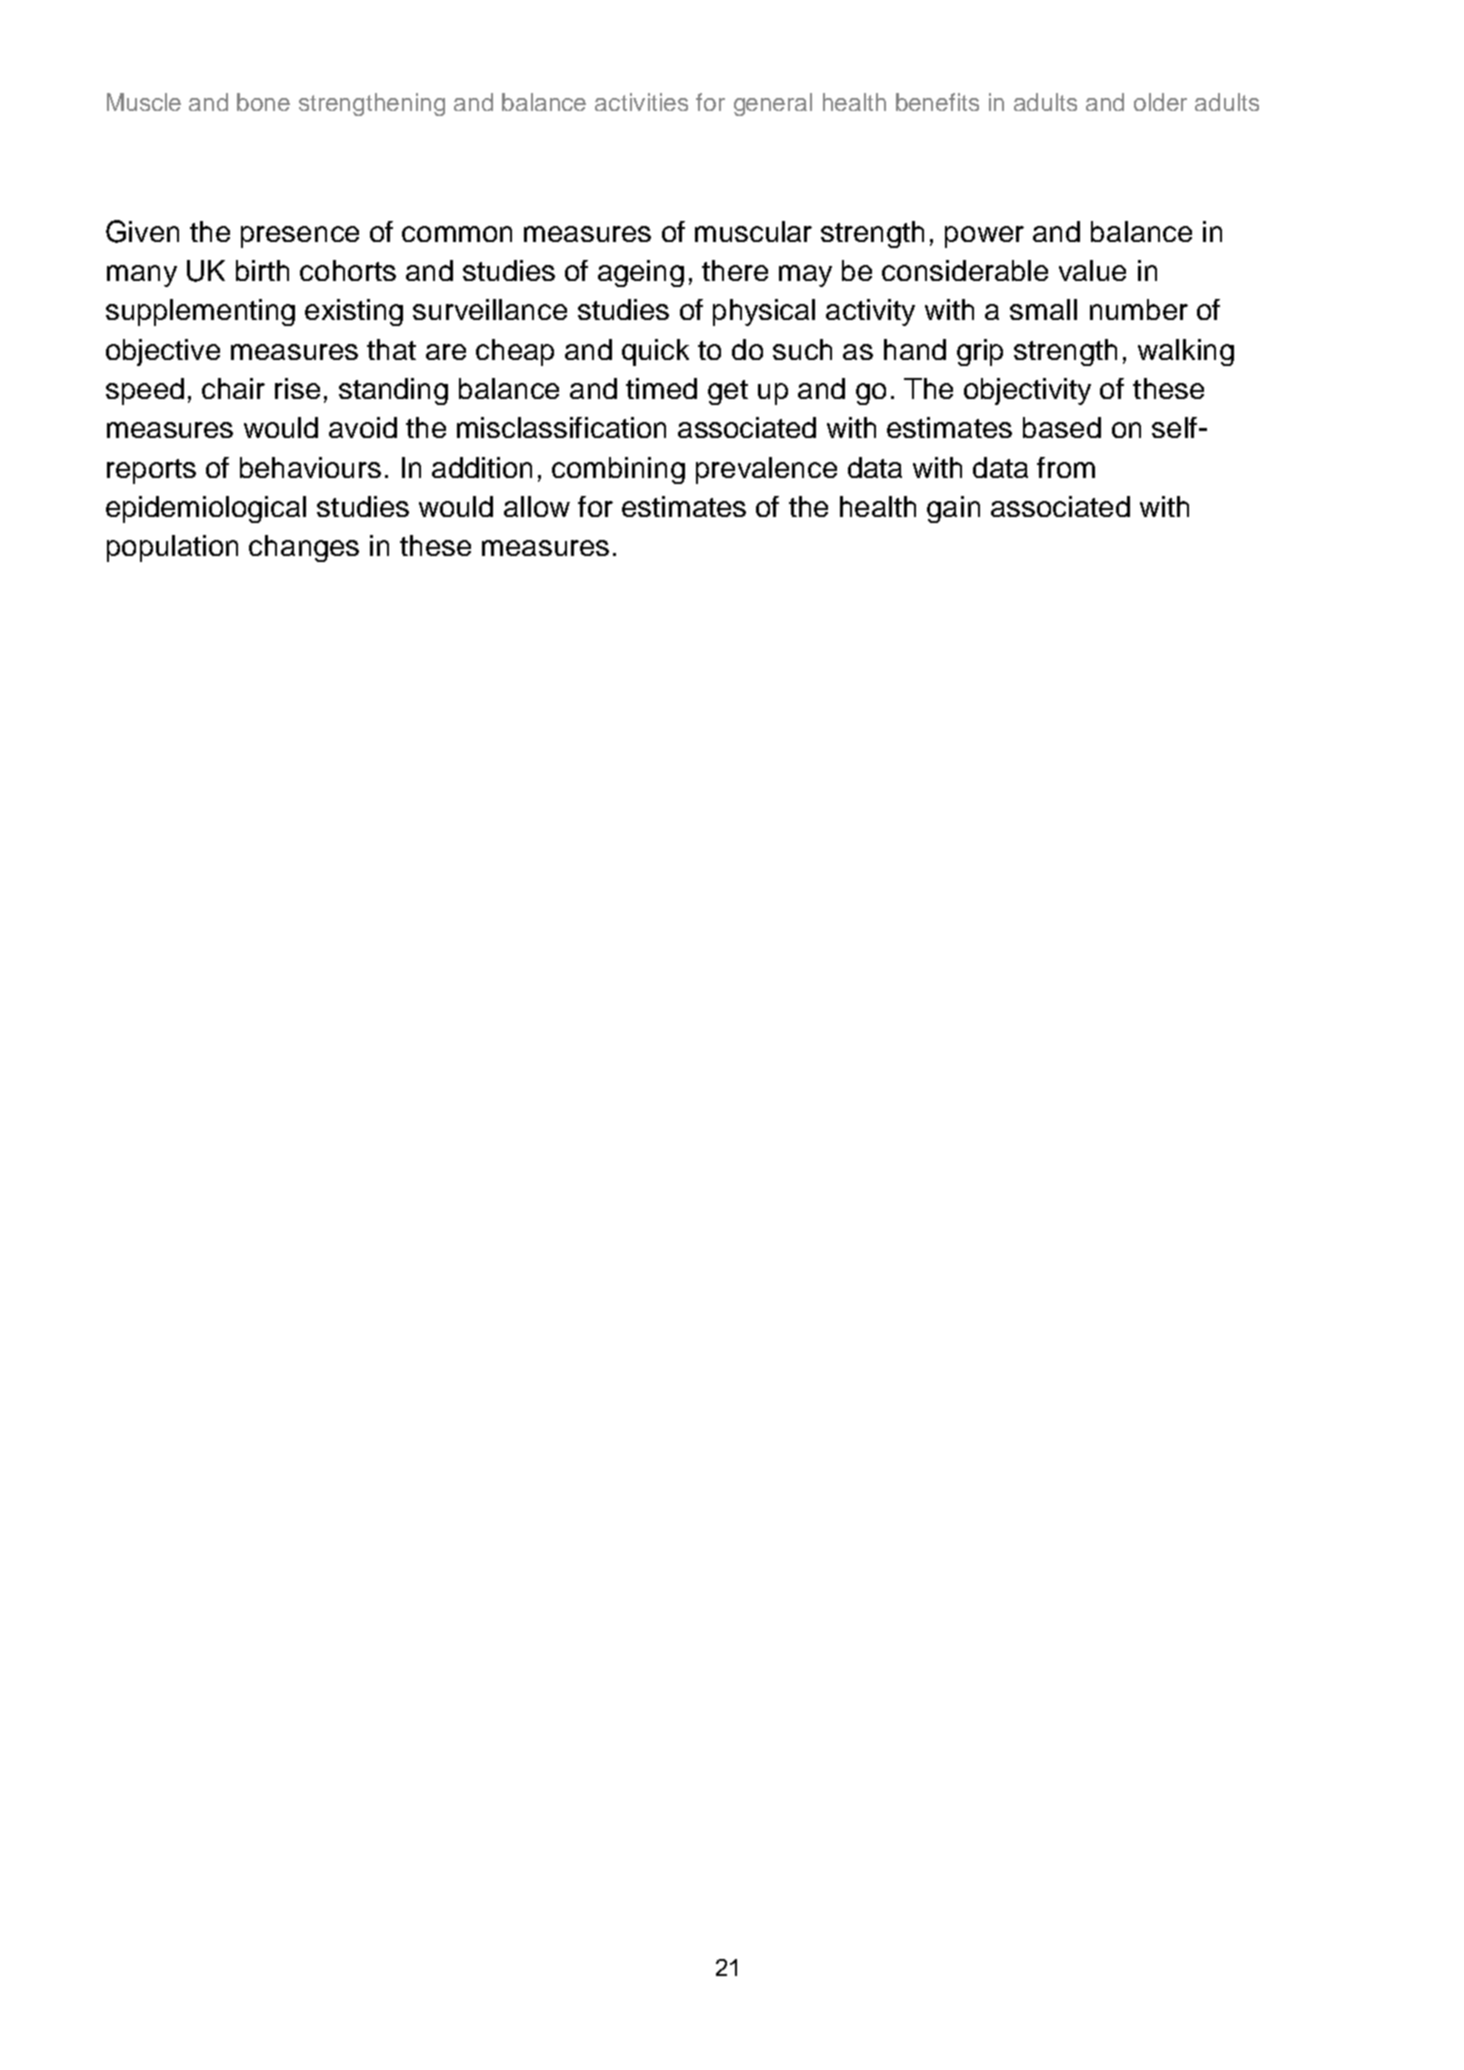 The width and height of the screenshot is (1464, 2070). What do you see at coordinates (263, 102) in the screenshot?
I see `bone` at bounding box center [263, 102].
